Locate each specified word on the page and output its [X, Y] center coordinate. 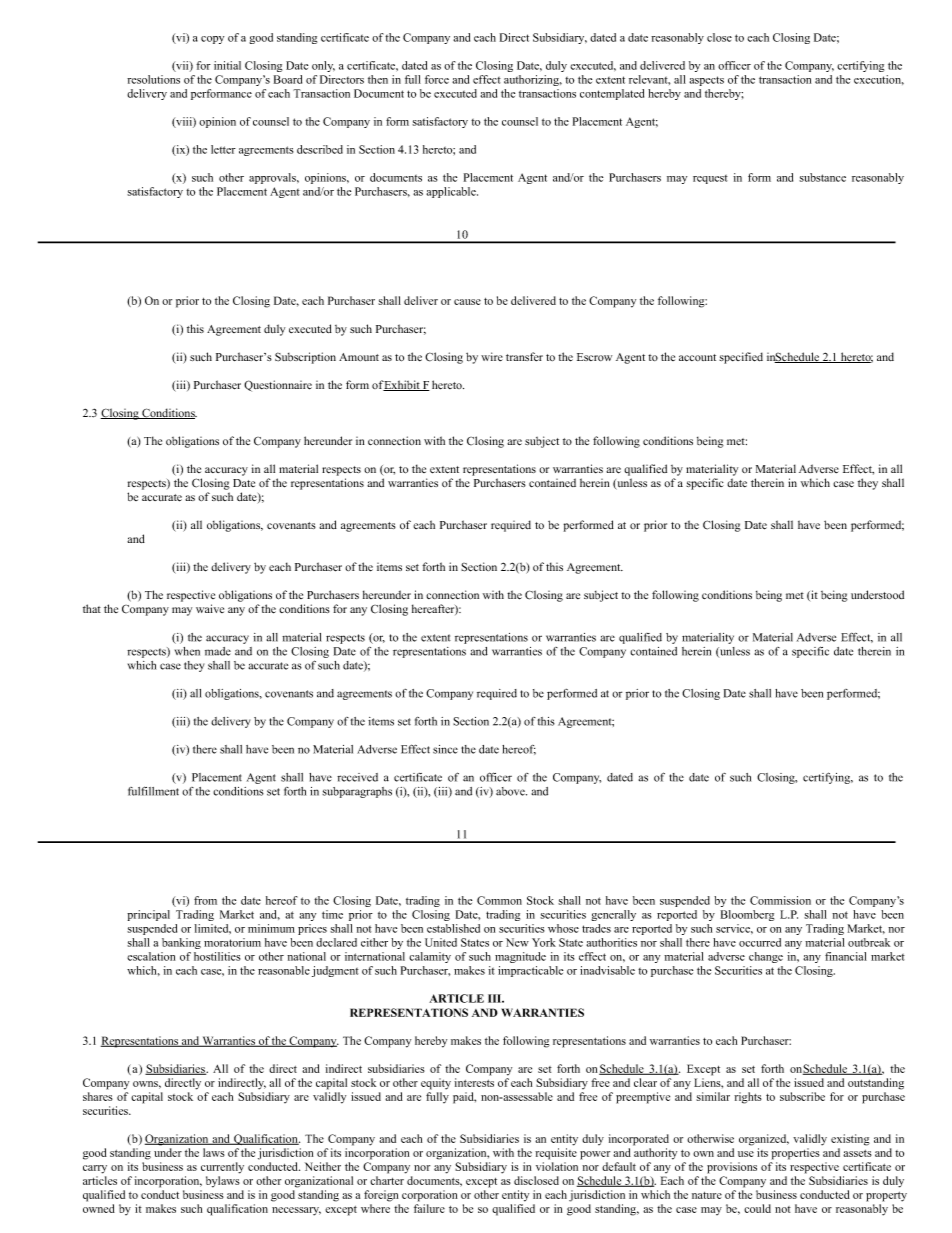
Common [499, 900]
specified [741, 358]
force [437, 79]
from [205, 900]
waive [210, 608]
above [511, 791]
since [445, 749]
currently [222, 1168]
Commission [780, 900]
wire [492, 356]
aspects [706, 81]
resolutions [153, 79]
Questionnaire [278, 386]
